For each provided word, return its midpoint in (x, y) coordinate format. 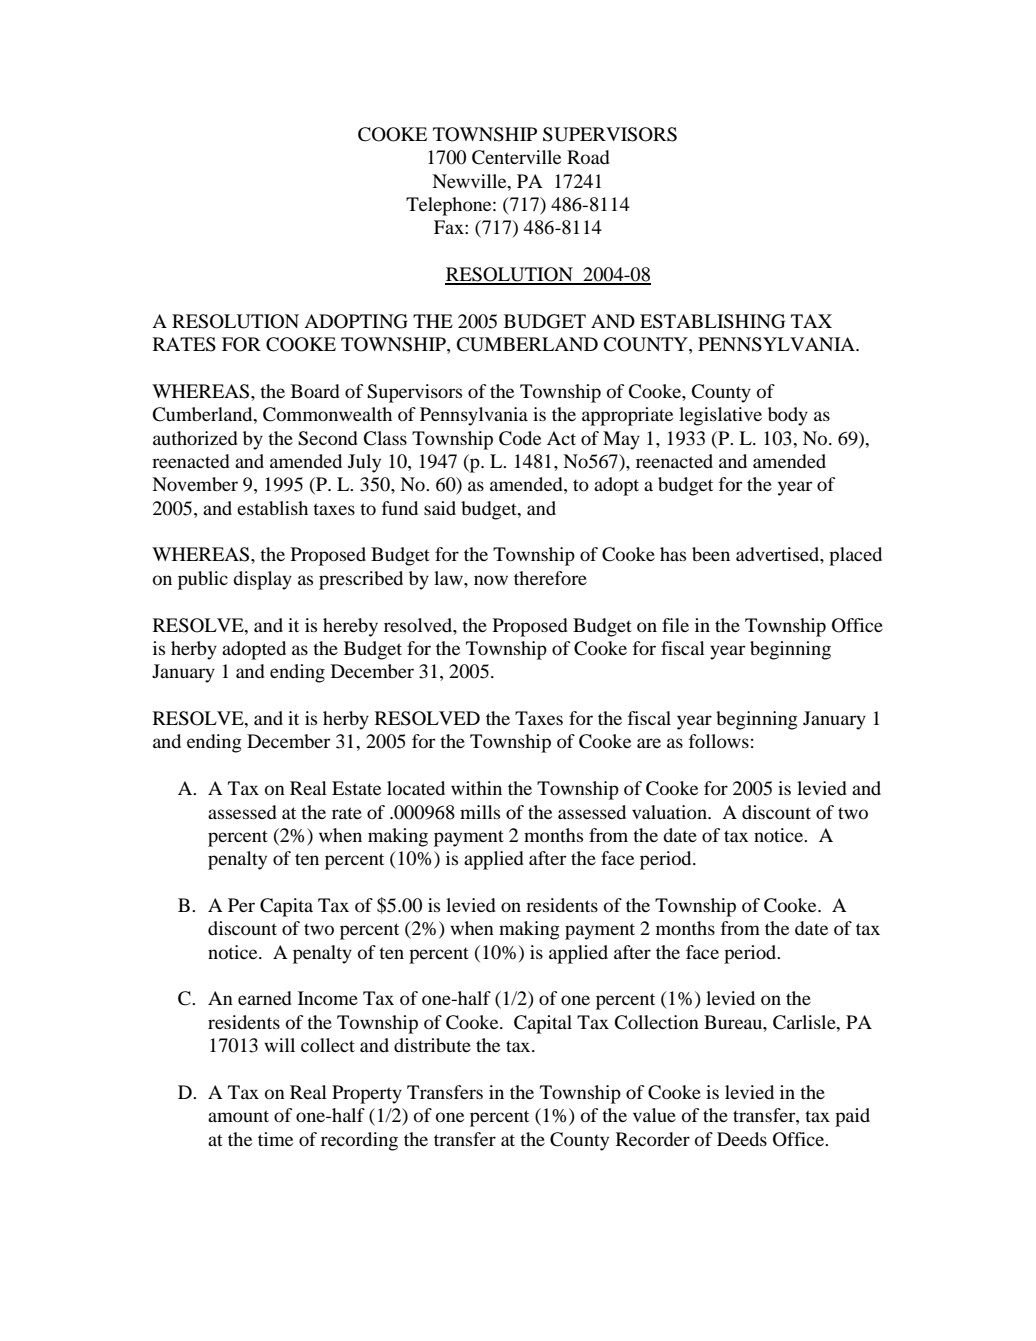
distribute (432, 1045)
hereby (350, 627)
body (788, 416)
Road (588, 157)
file (675, 625)
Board (315, 391)
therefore (550, 578)
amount (238, 1116)
